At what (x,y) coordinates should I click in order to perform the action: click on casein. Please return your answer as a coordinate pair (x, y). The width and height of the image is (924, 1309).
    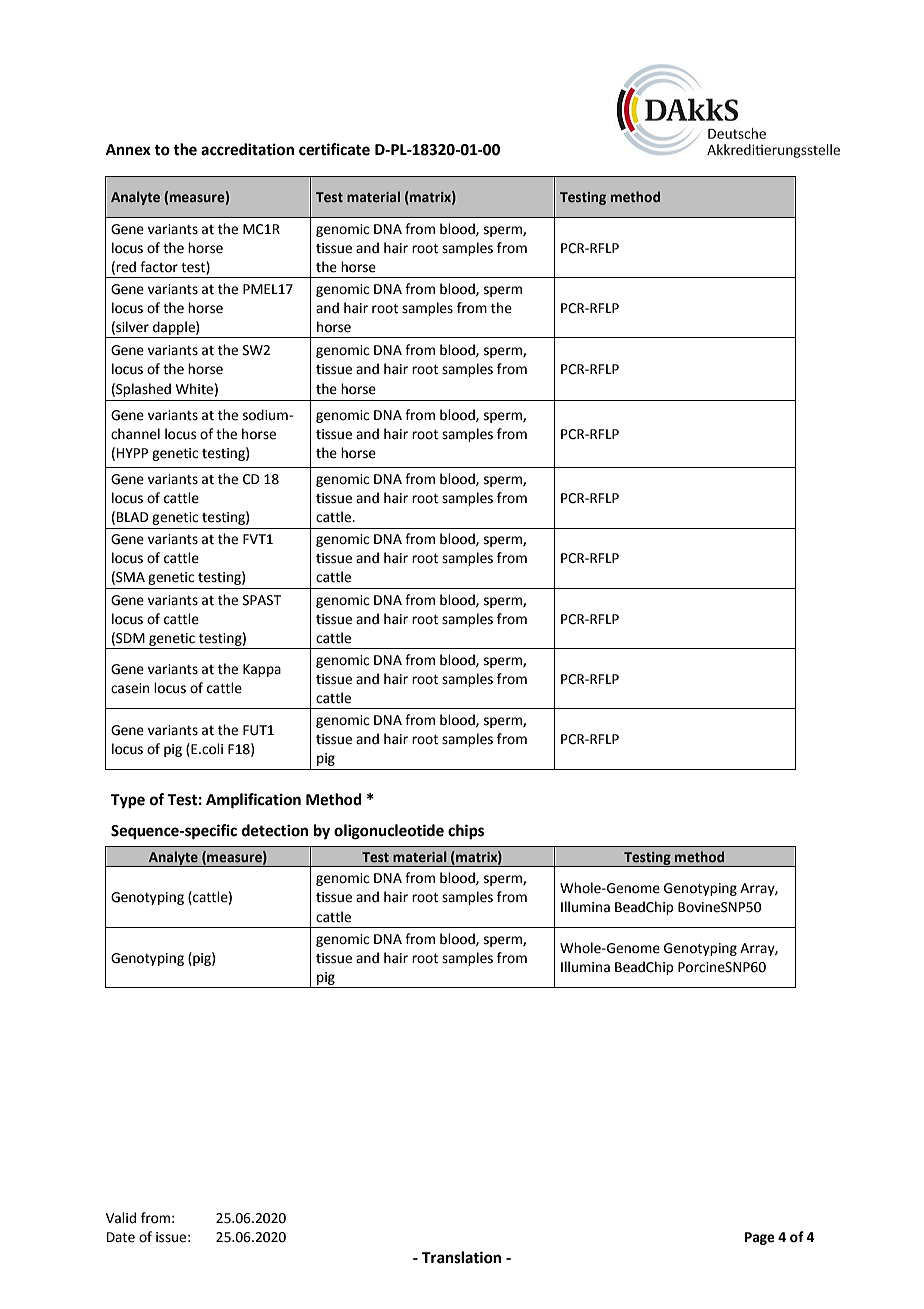
    Looking at the image, I should click on (130, 688).
